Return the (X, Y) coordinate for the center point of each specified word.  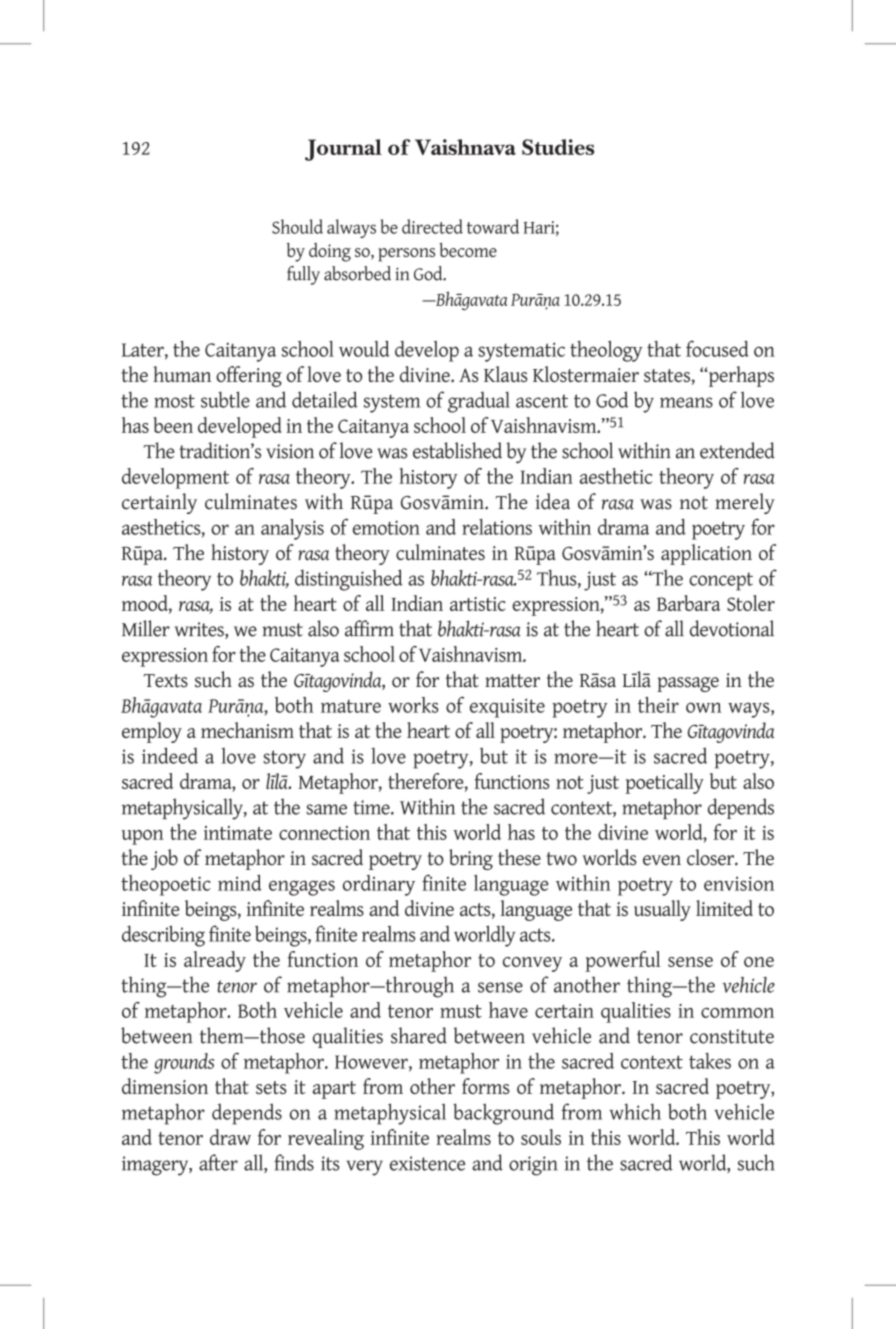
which (635, 1112)
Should (297, 226)
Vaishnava (465, 147)
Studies (558, 147)
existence (427, 1163)
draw (230, 1137)
